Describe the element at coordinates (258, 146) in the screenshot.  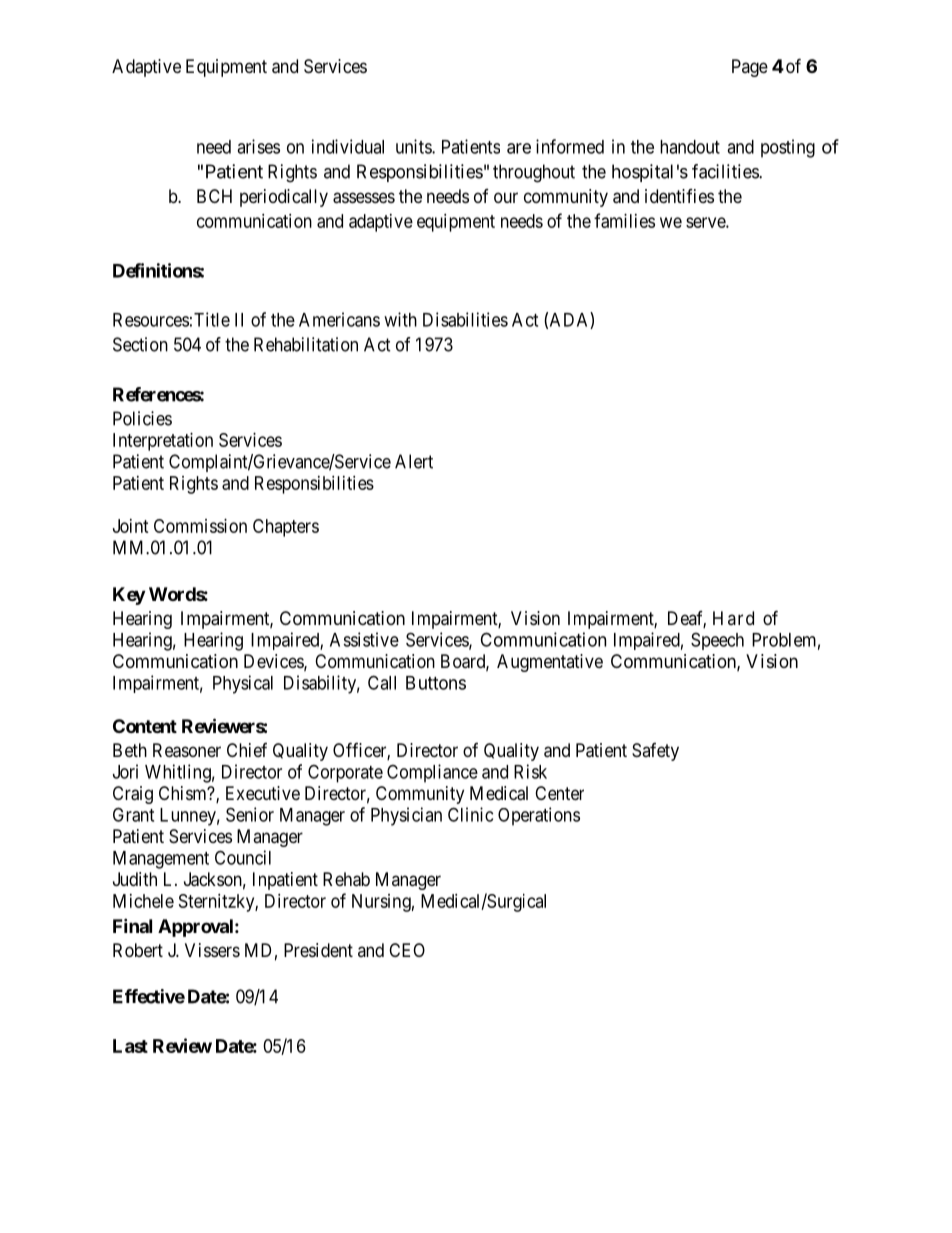
I see `arises` at that location.
